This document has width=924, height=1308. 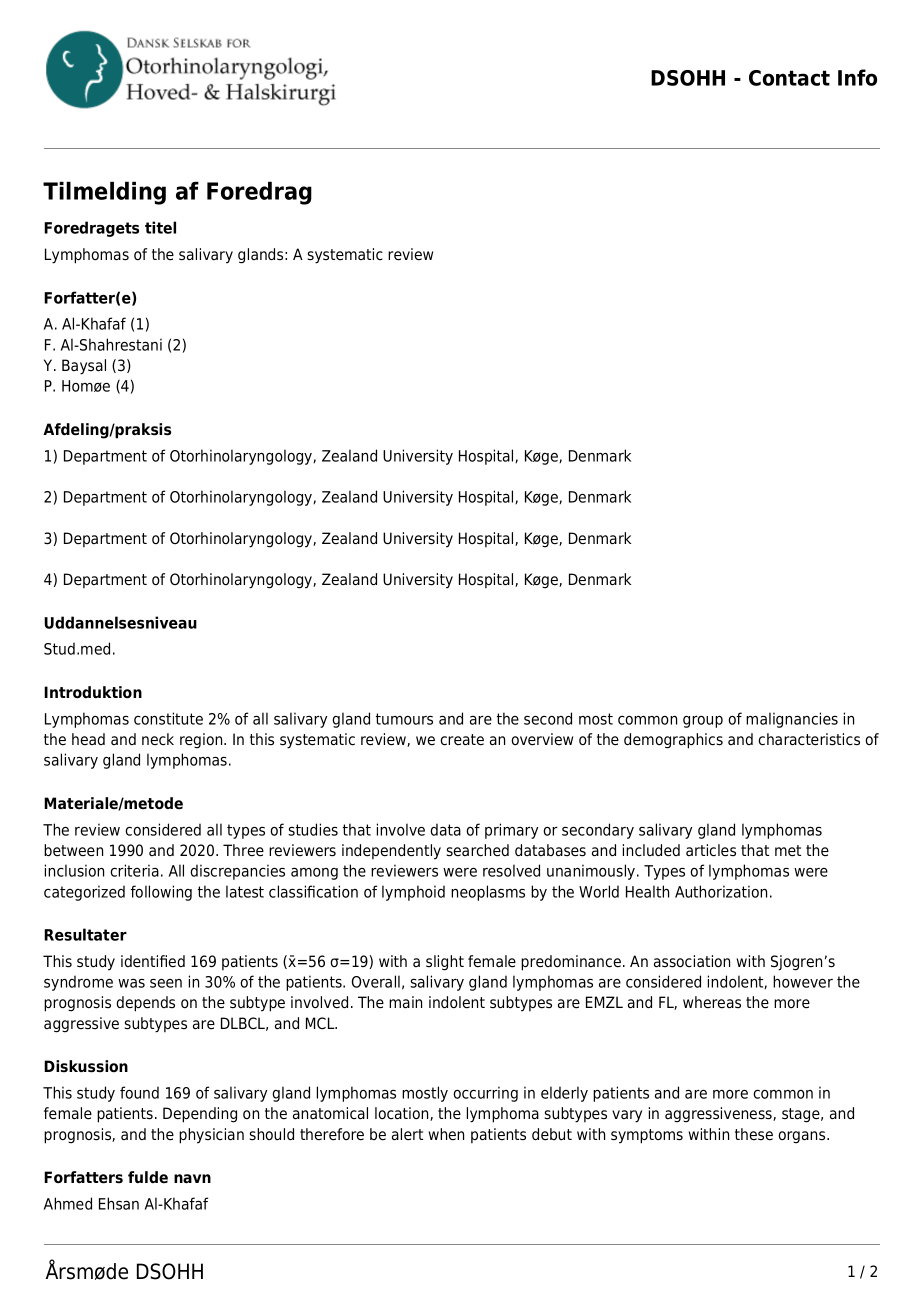 I want to click on Contact, so click(x=789, y=78).
